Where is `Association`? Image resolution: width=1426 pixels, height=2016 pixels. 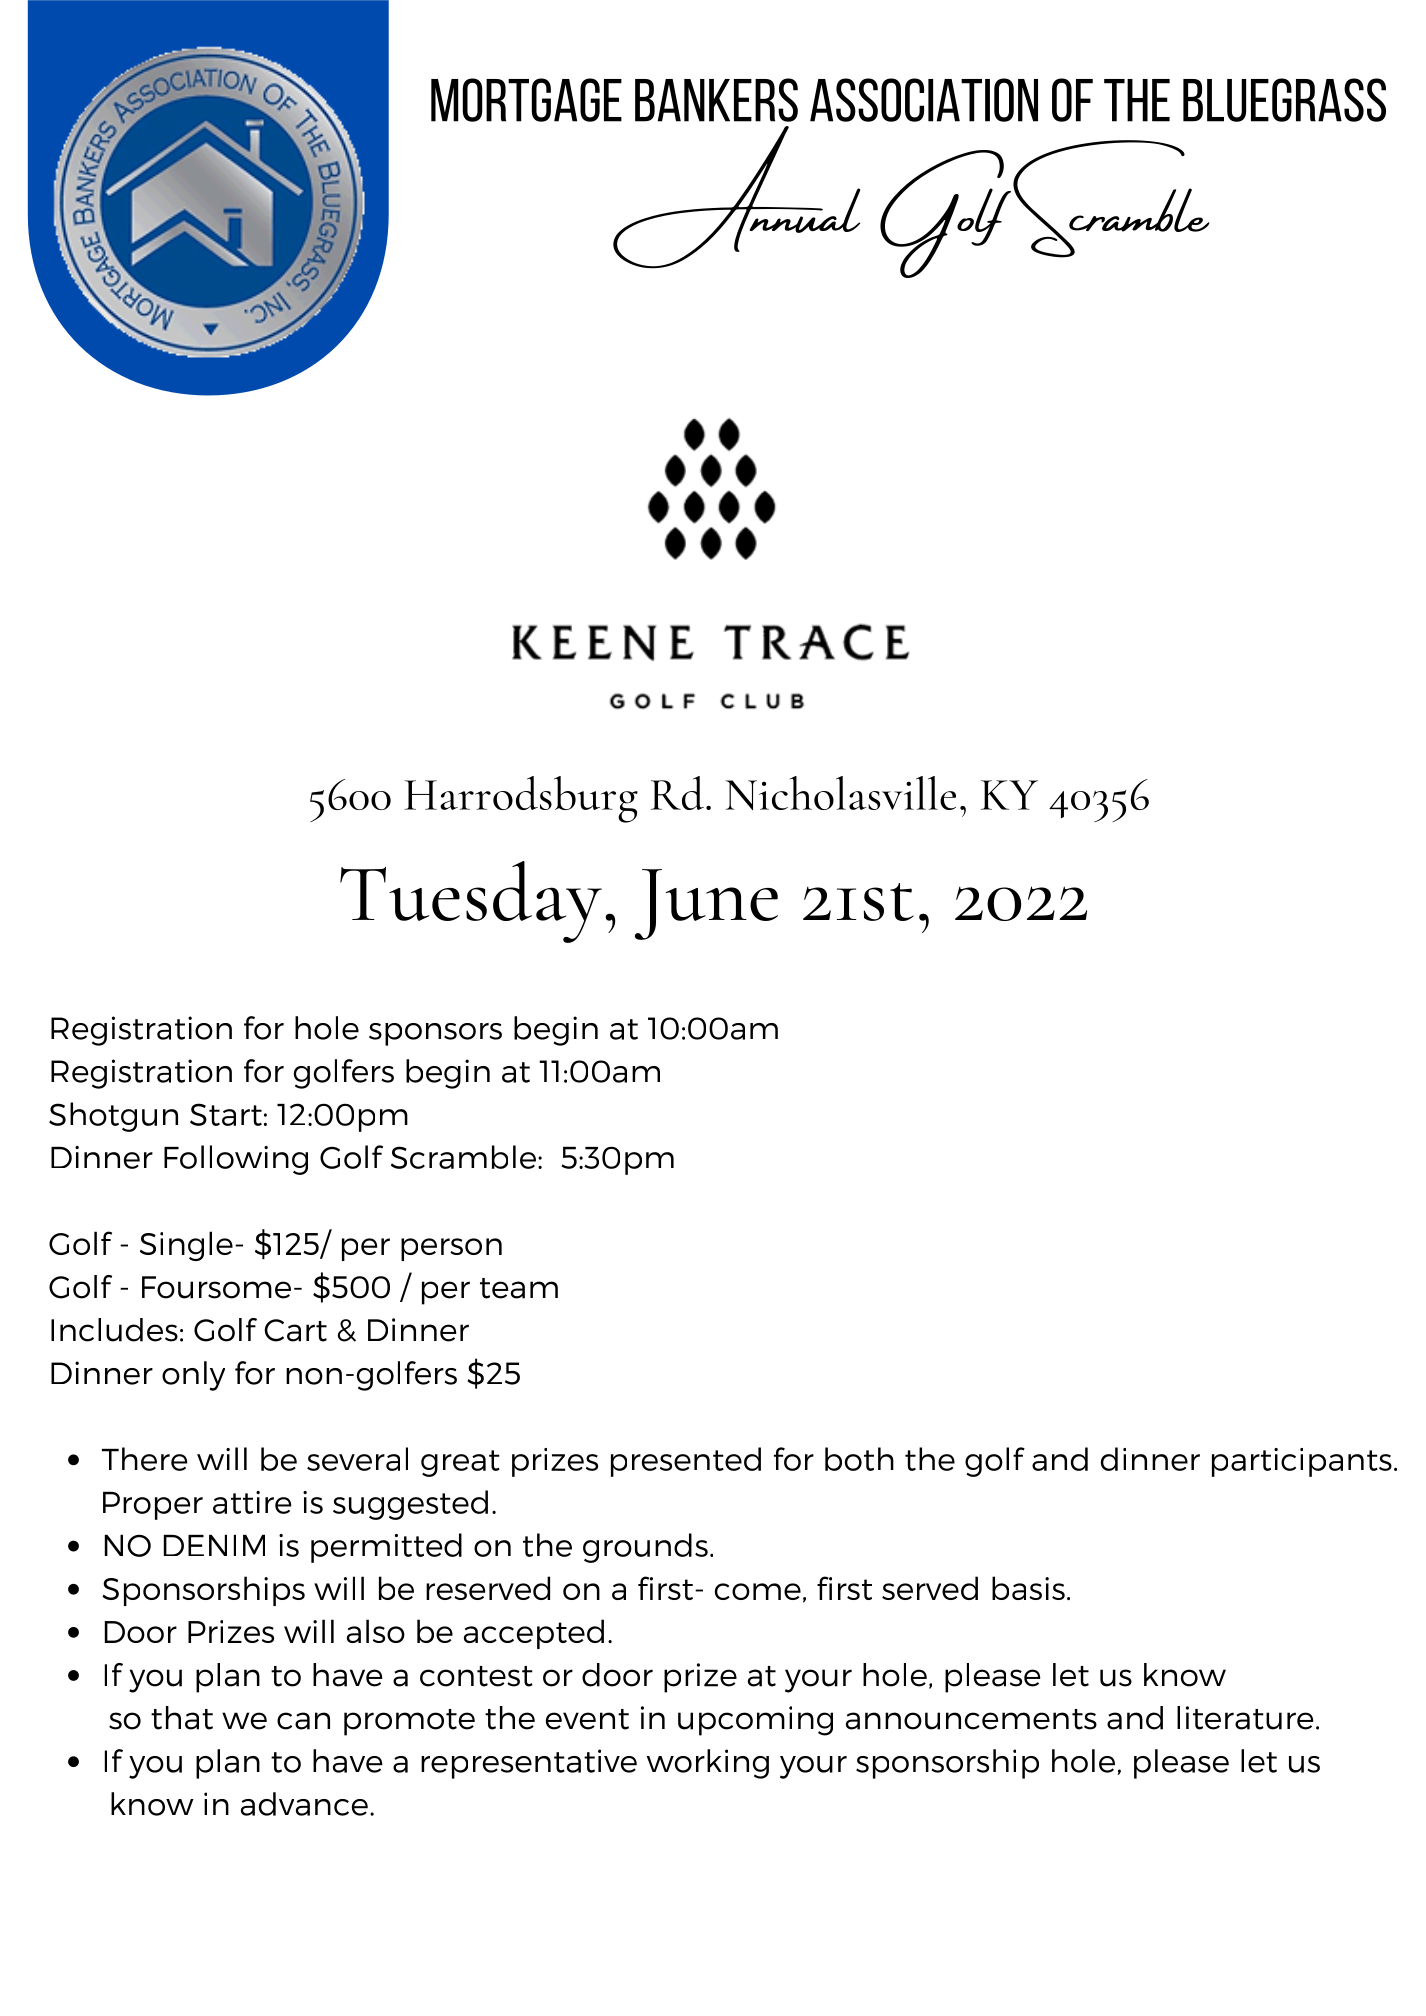
Association is located at coordinates (924, 100).
